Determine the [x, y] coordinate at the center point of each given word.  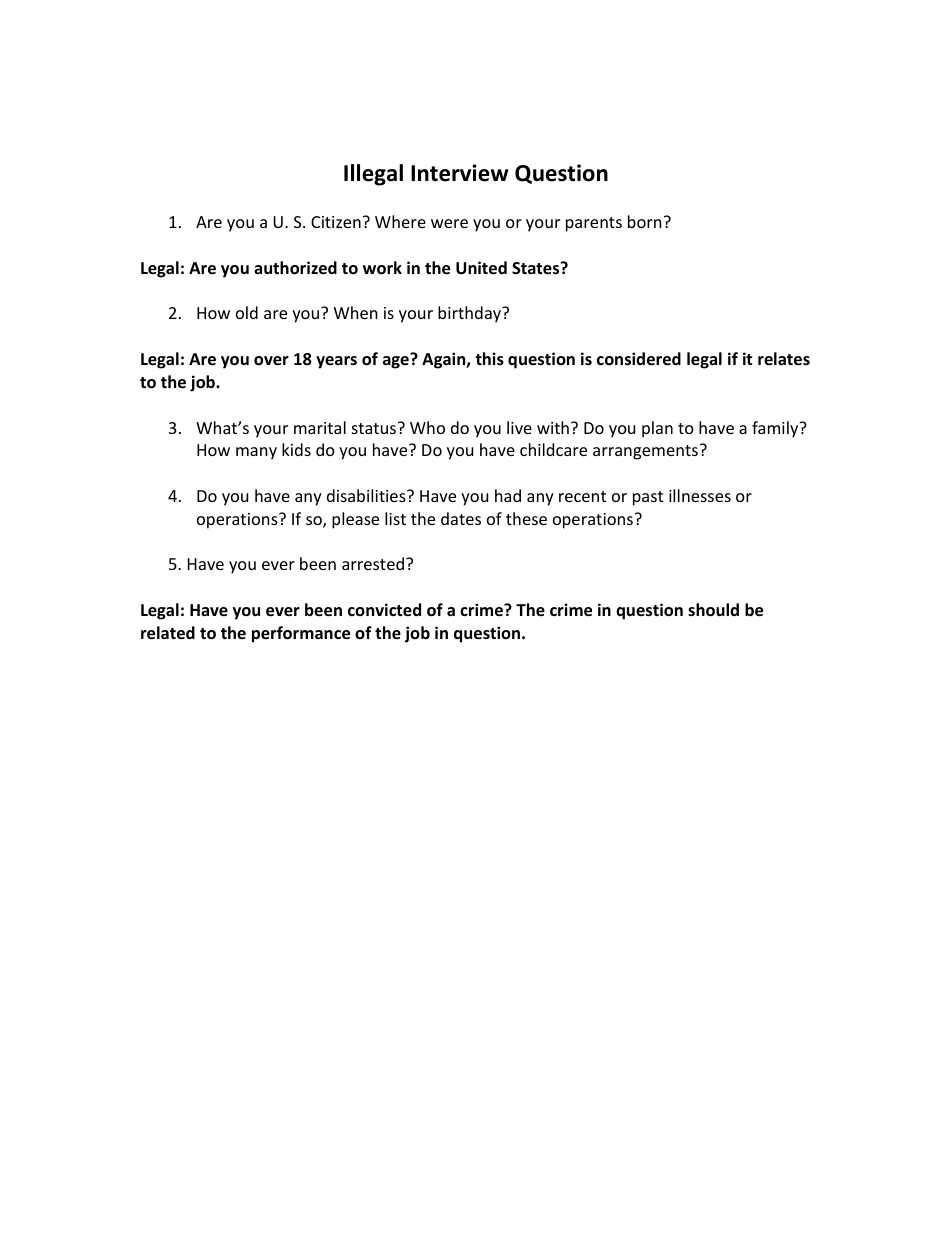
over [271, 361]
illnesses [700, 495]
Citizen [336, 222]
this [489, 359]
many [256, 453]
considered [639, 359]
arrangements [645, 452]
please [355, 520]
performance [301, 634]
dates [461, 518]
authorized [295, 268]
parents [594, 224]
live [519, 427]
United [481, 268]
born [645, 221]
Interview [459, 173]
